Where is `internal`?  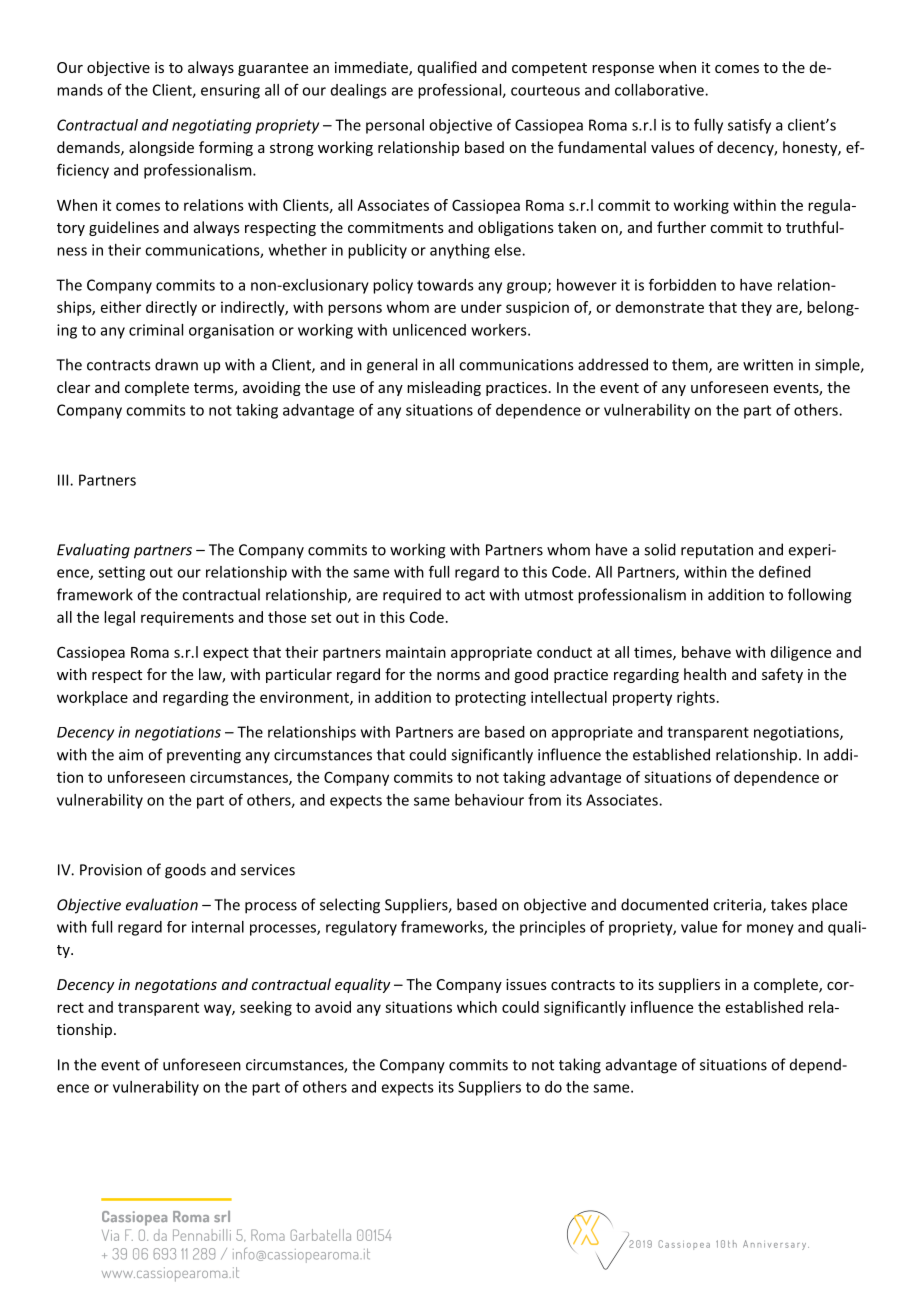 internal is located at coordinates (218, 927).
